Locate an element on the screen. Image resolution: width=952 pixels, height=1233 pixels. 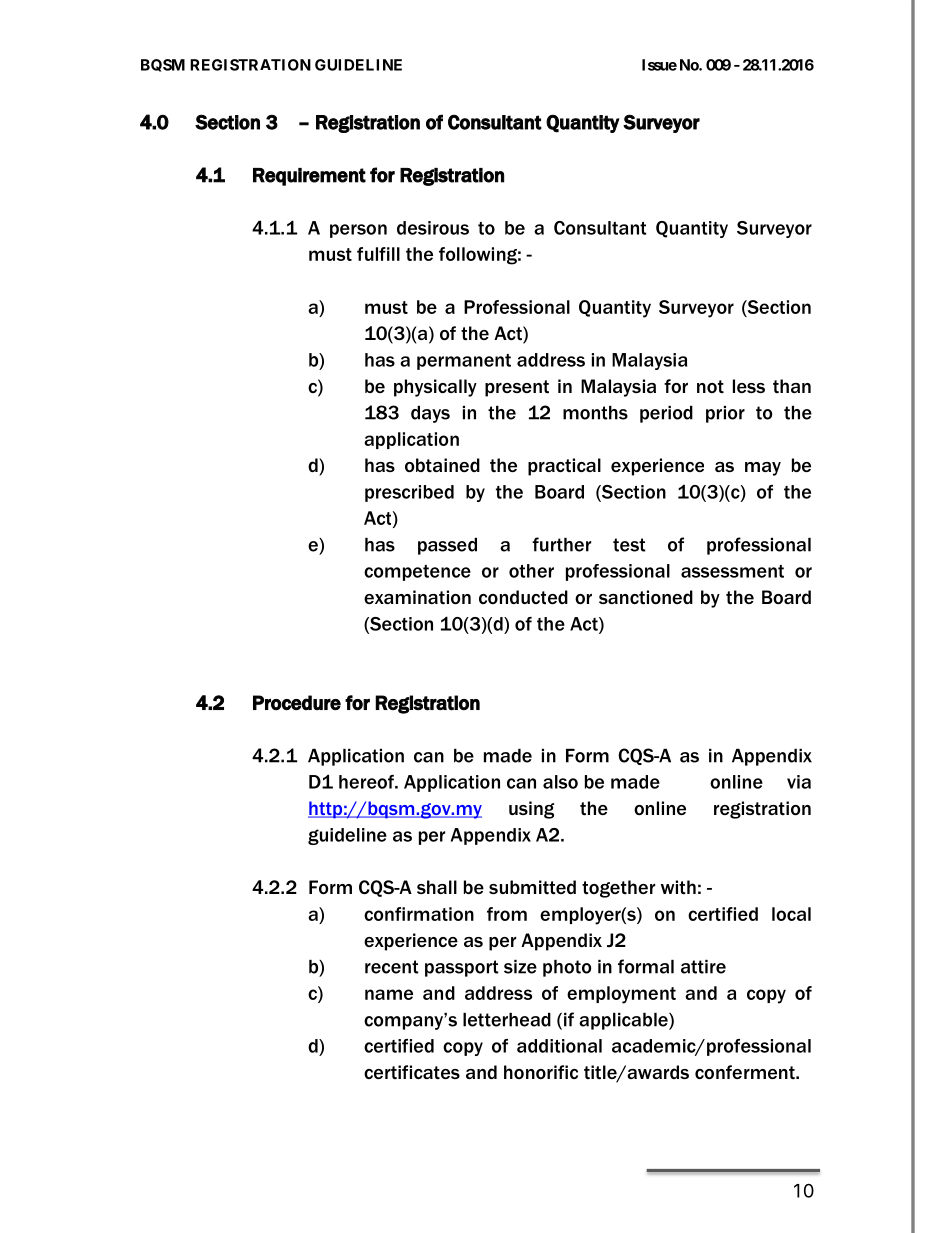
attire is located at coordinates (703, 967).
